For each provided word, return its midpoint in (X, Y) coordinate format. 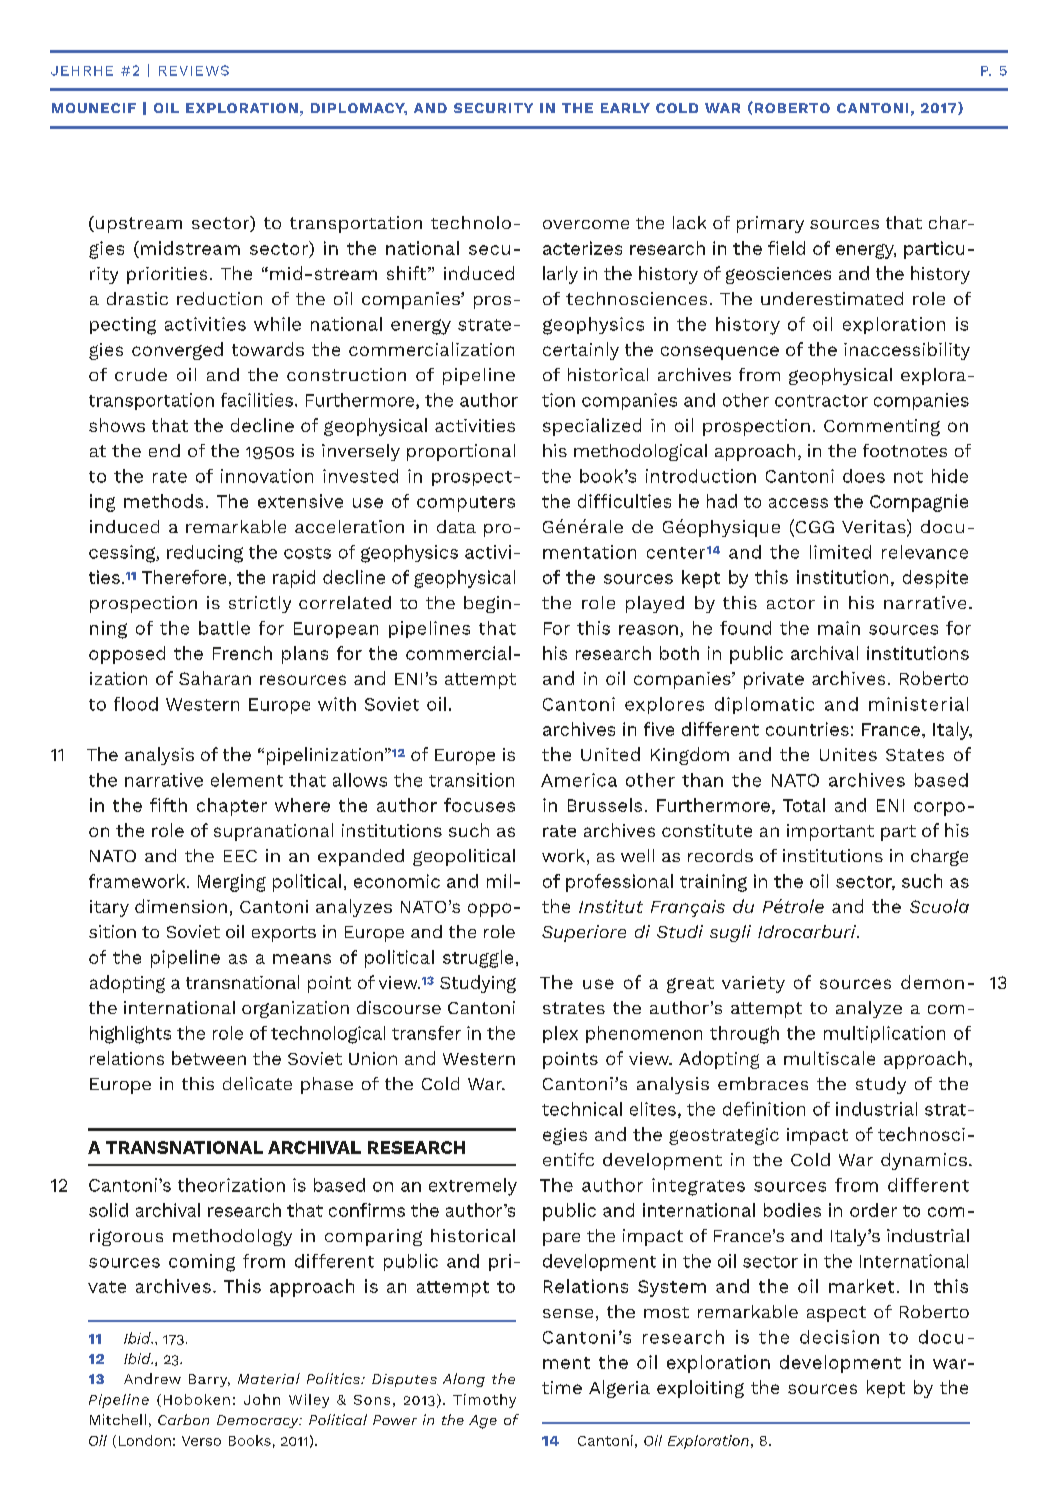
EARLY (625, 108)
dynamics (924, 1161)
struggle (478, 959)
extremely (473, 1187)
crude (141, 374)
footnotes (905, 450)
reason (648, 630)
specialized (592, 427)
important (830, 832)
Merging (232, 883)
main (839, 628)
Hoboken (197, 1399)
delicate (257, 1083)
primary (770, 224)
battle (224, 628)
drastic (137, 298)
